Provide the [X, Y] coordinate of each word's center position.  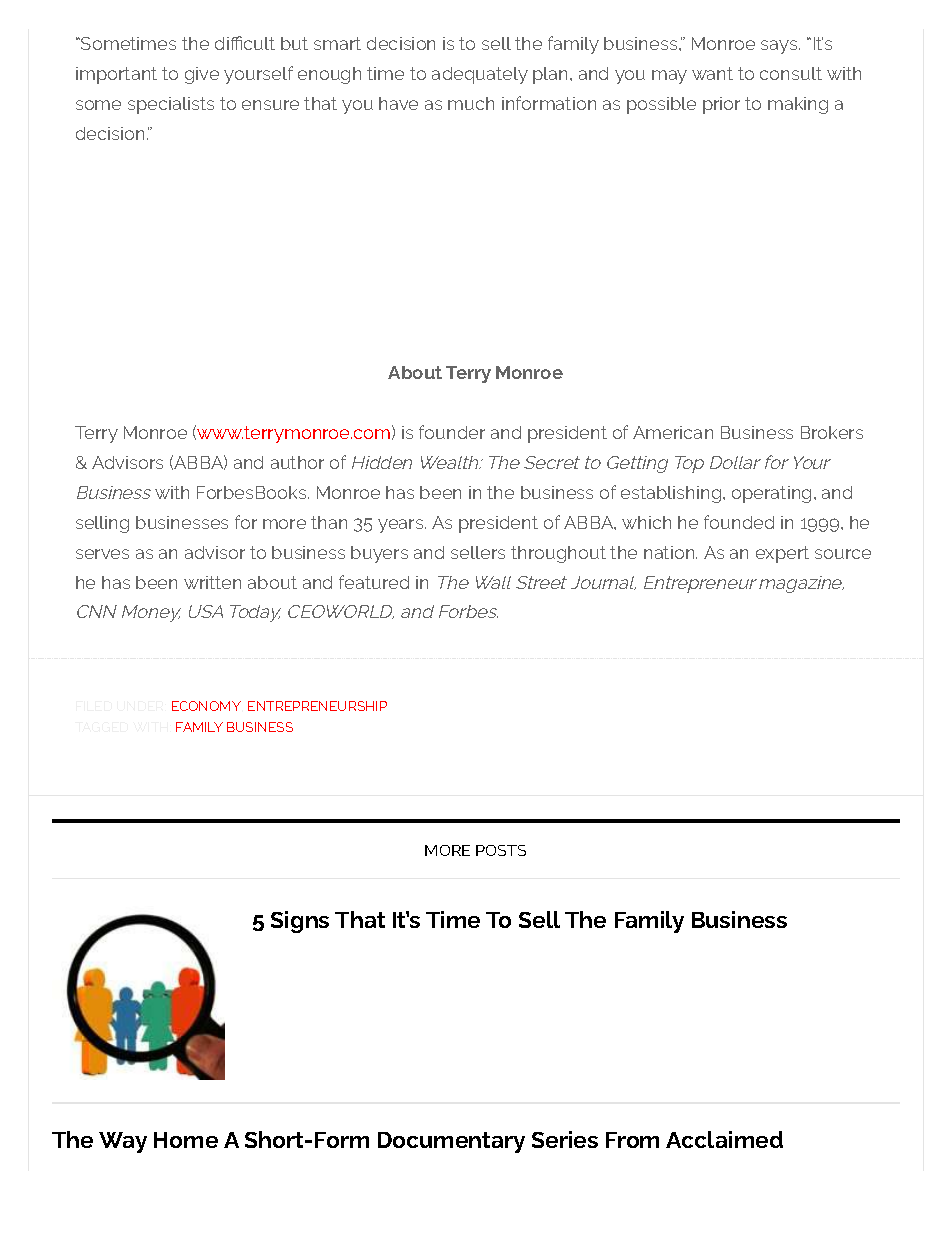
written [212, 582]
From [632, 1140]
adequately [480, 75]
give [202, 75]
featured [374, 582]
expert [782, 554]
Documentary [451, 1142]
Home [186, 1140]
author [297, 462]
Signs [300, 922]
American [673, 432]
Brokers [832, 432]
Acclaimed [724, 1139]
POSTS [501, 850]
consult [791, 73]
